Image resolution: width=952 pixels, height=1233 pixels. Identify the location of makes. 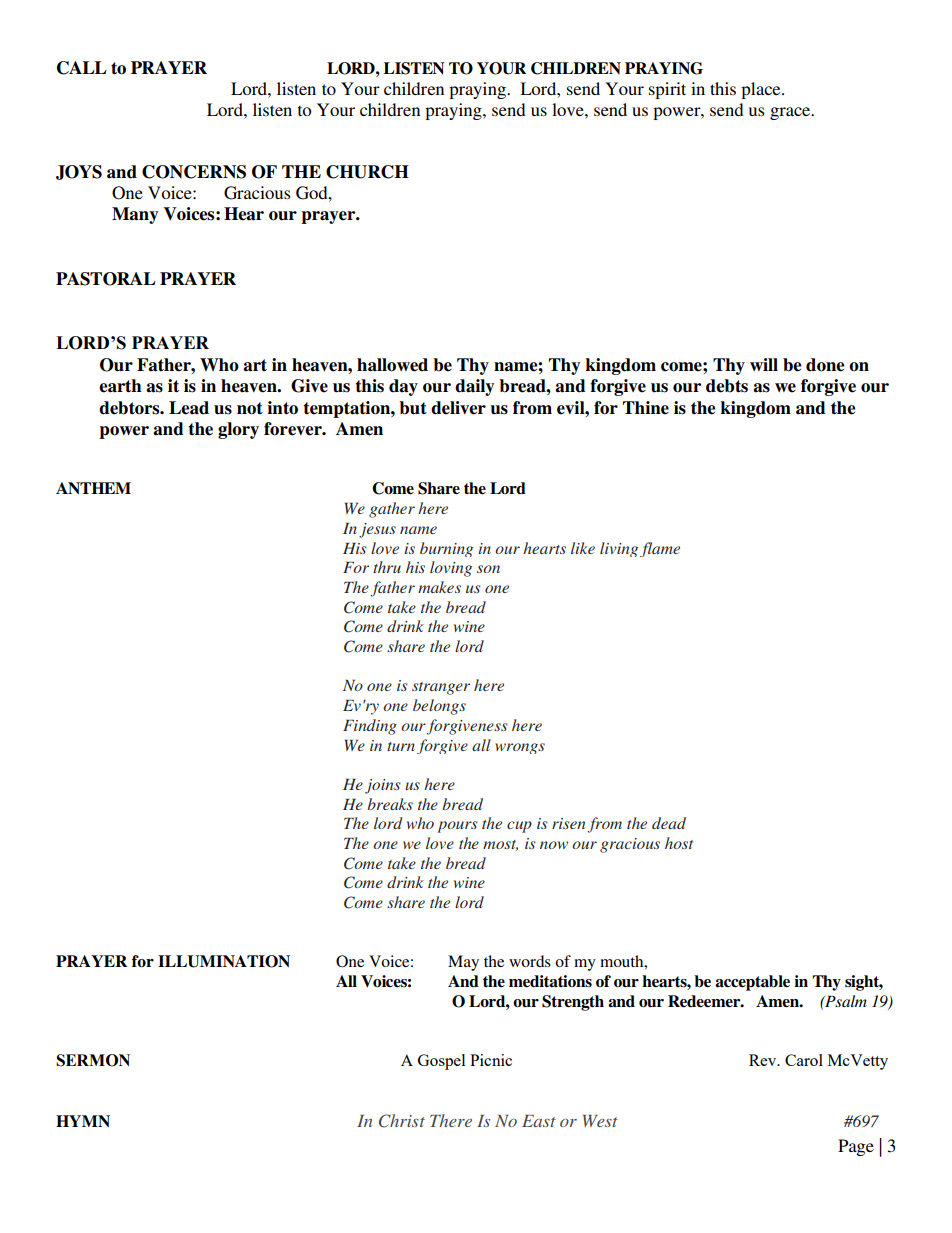
(439, 587).
